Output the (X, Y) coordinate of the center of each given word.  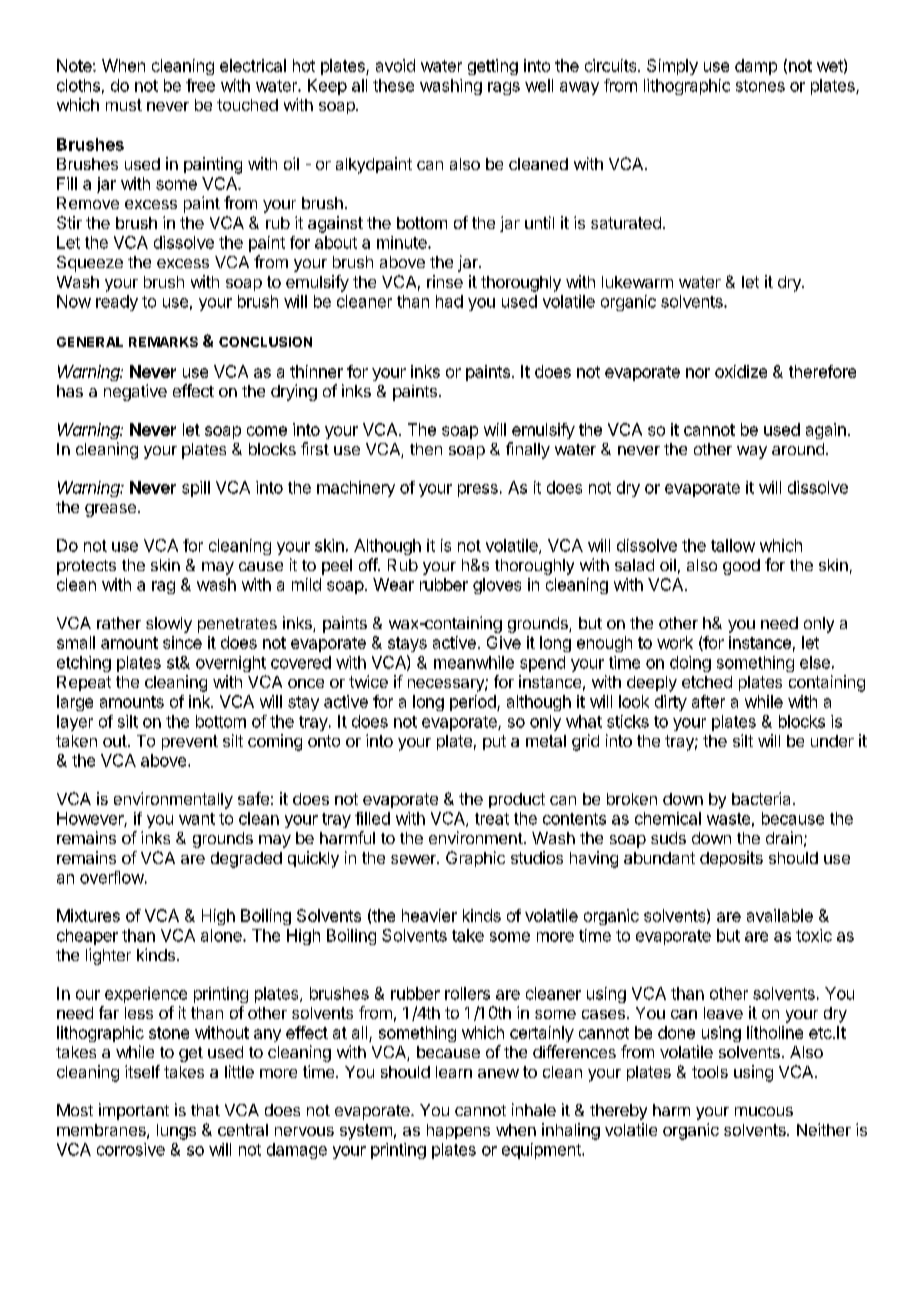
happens (458, 1131)
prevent (190, 742)
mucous (764, 1111)
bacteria (763, 798)
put (494, 742)
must (124, 105)
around (798, 449)
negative (135, 392)
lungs (176, 1132)
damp (756, 67)
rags (504, 88)
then (426, 449)
